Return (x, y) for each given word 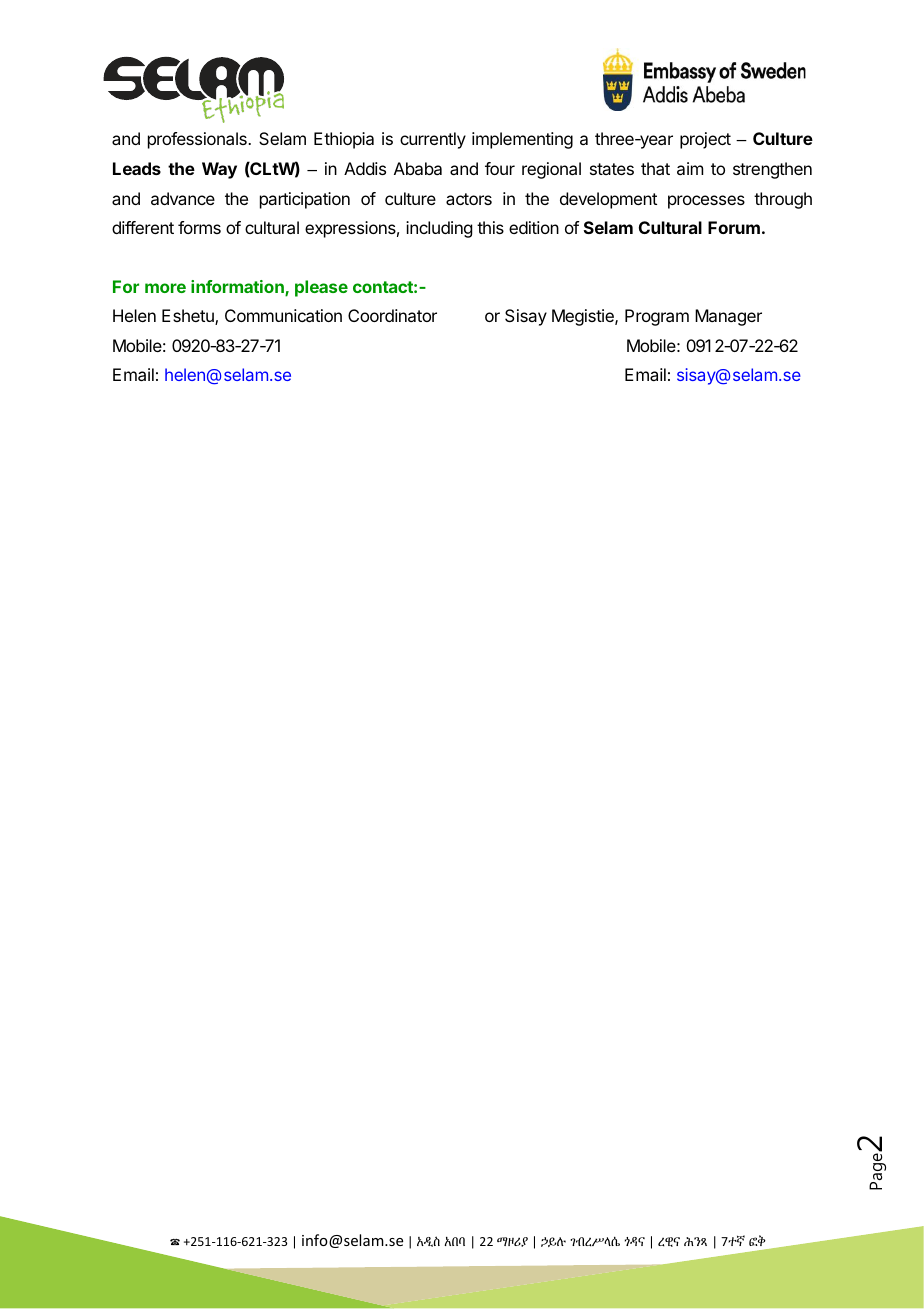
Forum (734, 227)
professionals (198, 140)
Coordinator (392, 315)
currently (433, 140)
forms (199, 227)
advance (183, 198)
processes (706, 202)
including (439, 229)
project (705, 140)
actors (469, 199)
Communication (283, 315)
